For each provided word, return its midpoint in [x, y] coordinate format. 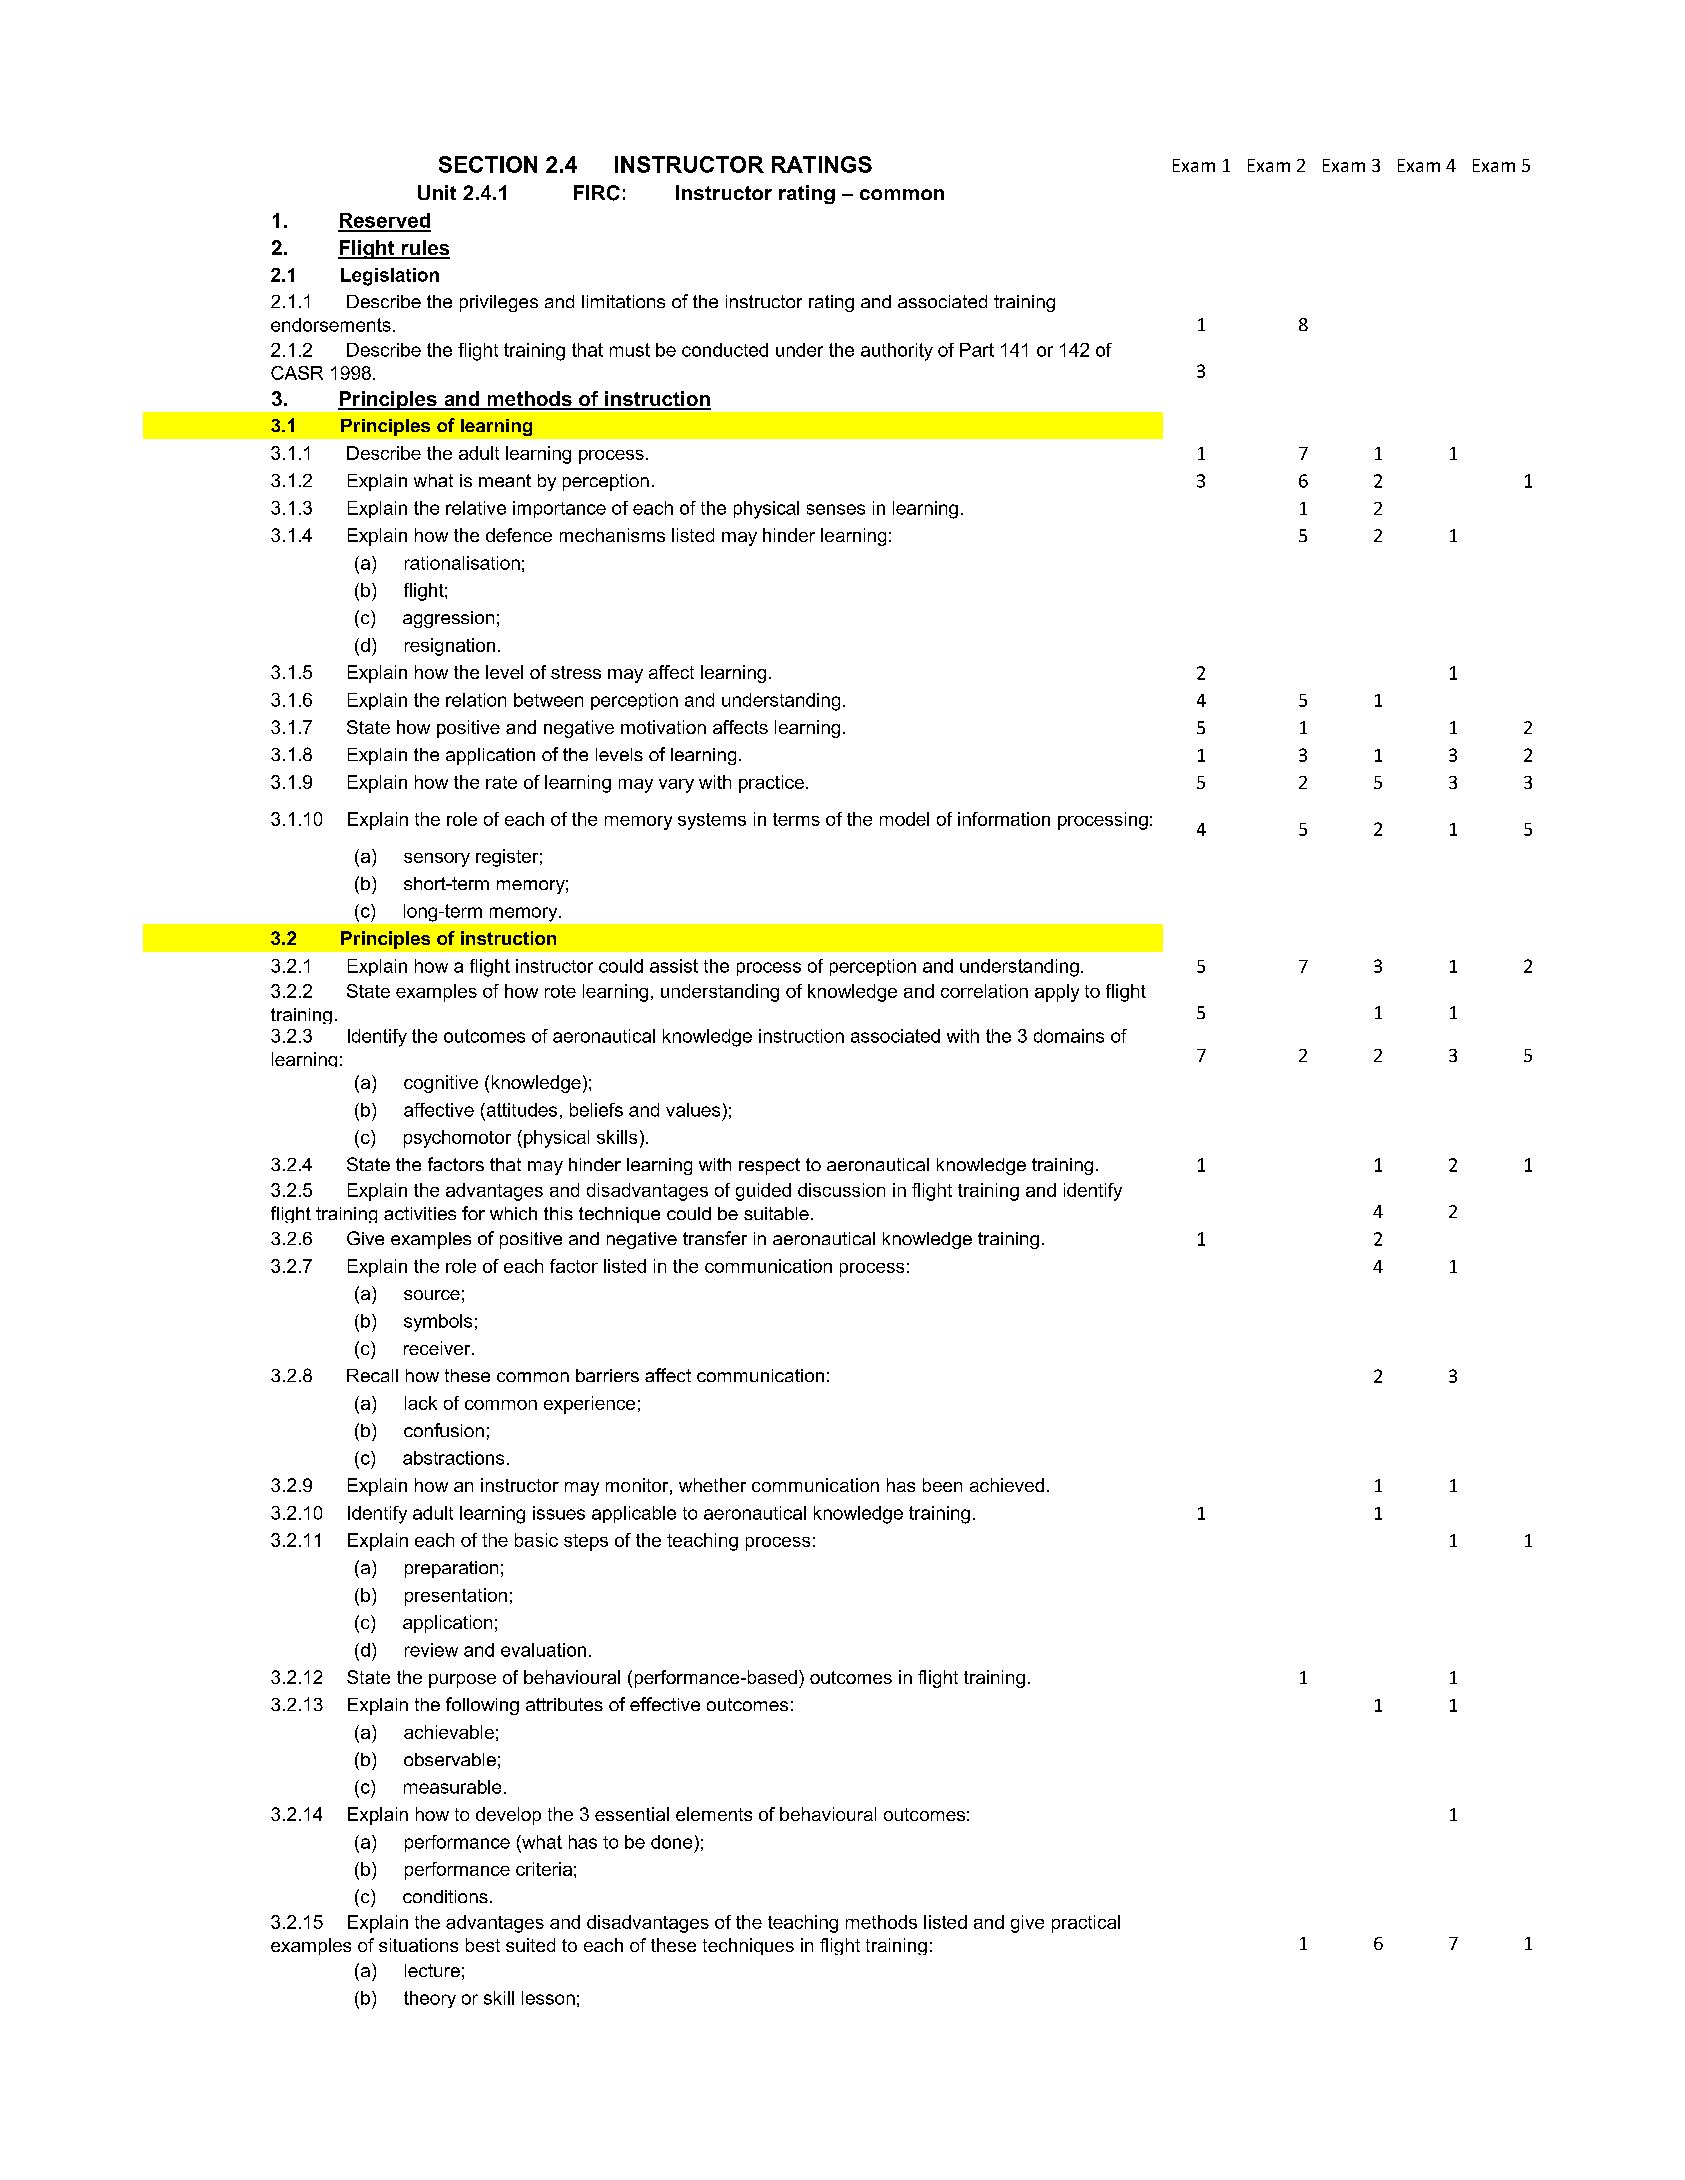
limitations [623, 301]
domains [1069, 1036]
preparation [451, 1569]
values [693, 1110]
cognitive [441, 1084]
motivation [663, 727]
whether [712, 1485]
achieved [1007, 1485]
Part [977, 350]
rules [424, 249]
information [1004, 819]
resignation [450, 647]
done [671, 1842]
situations [418, 1945]
